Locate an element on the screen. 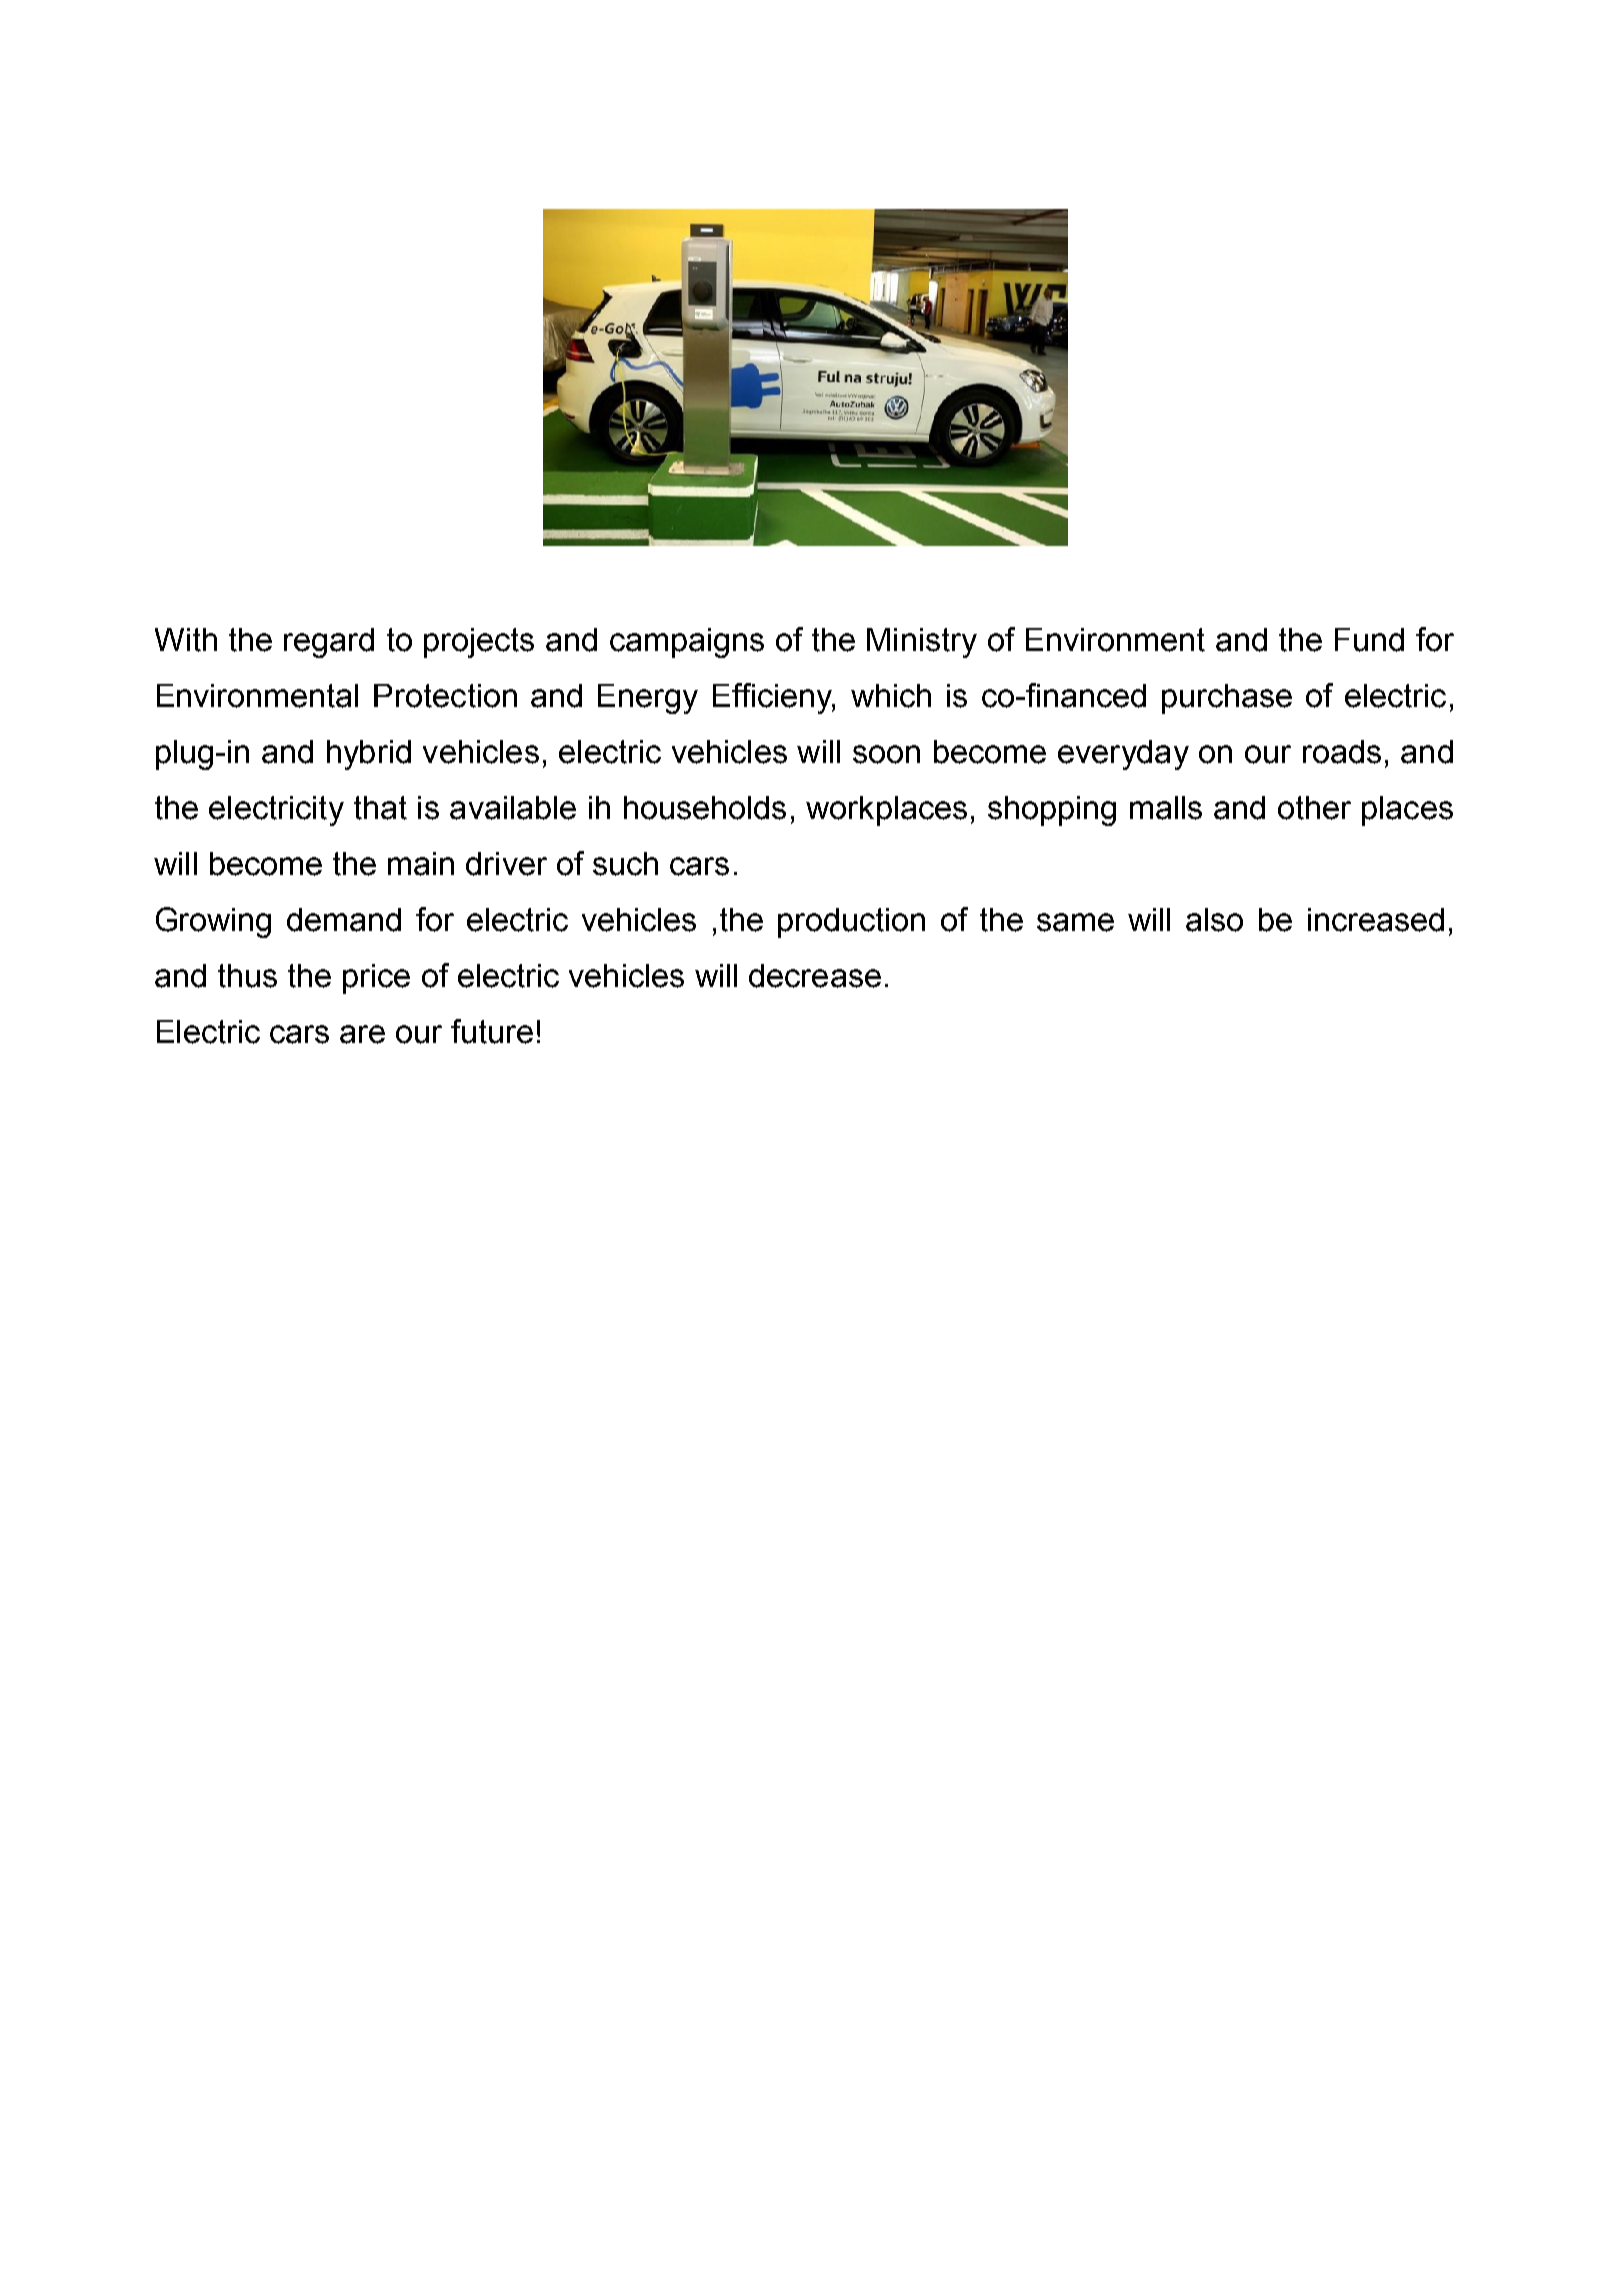 Image resolution: width=1610 pixels, height=2278 pixels. households is located at coordinates (705, 808).
